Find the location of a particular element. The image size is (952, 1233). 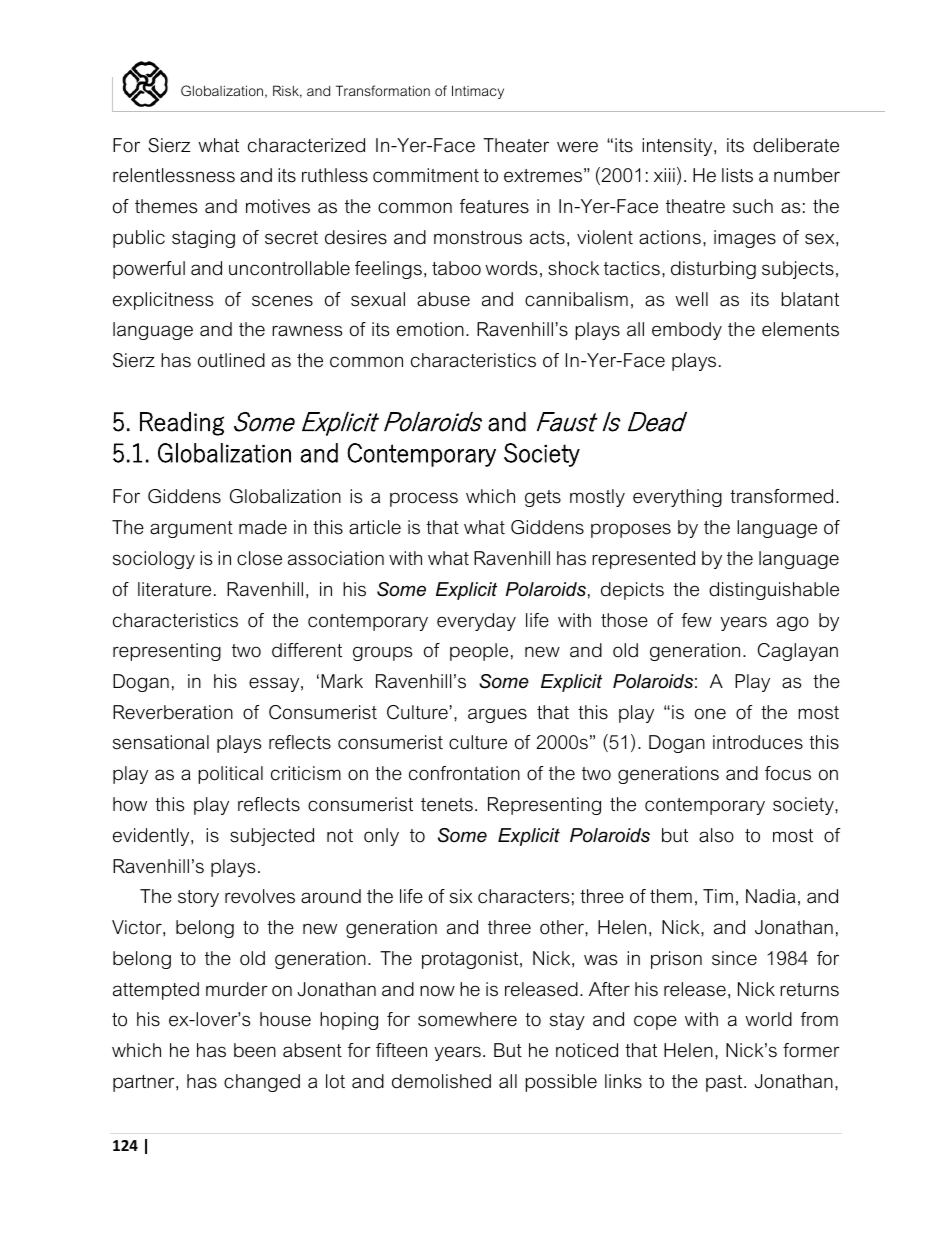

deliberate is located at coordinates (796, 145).
